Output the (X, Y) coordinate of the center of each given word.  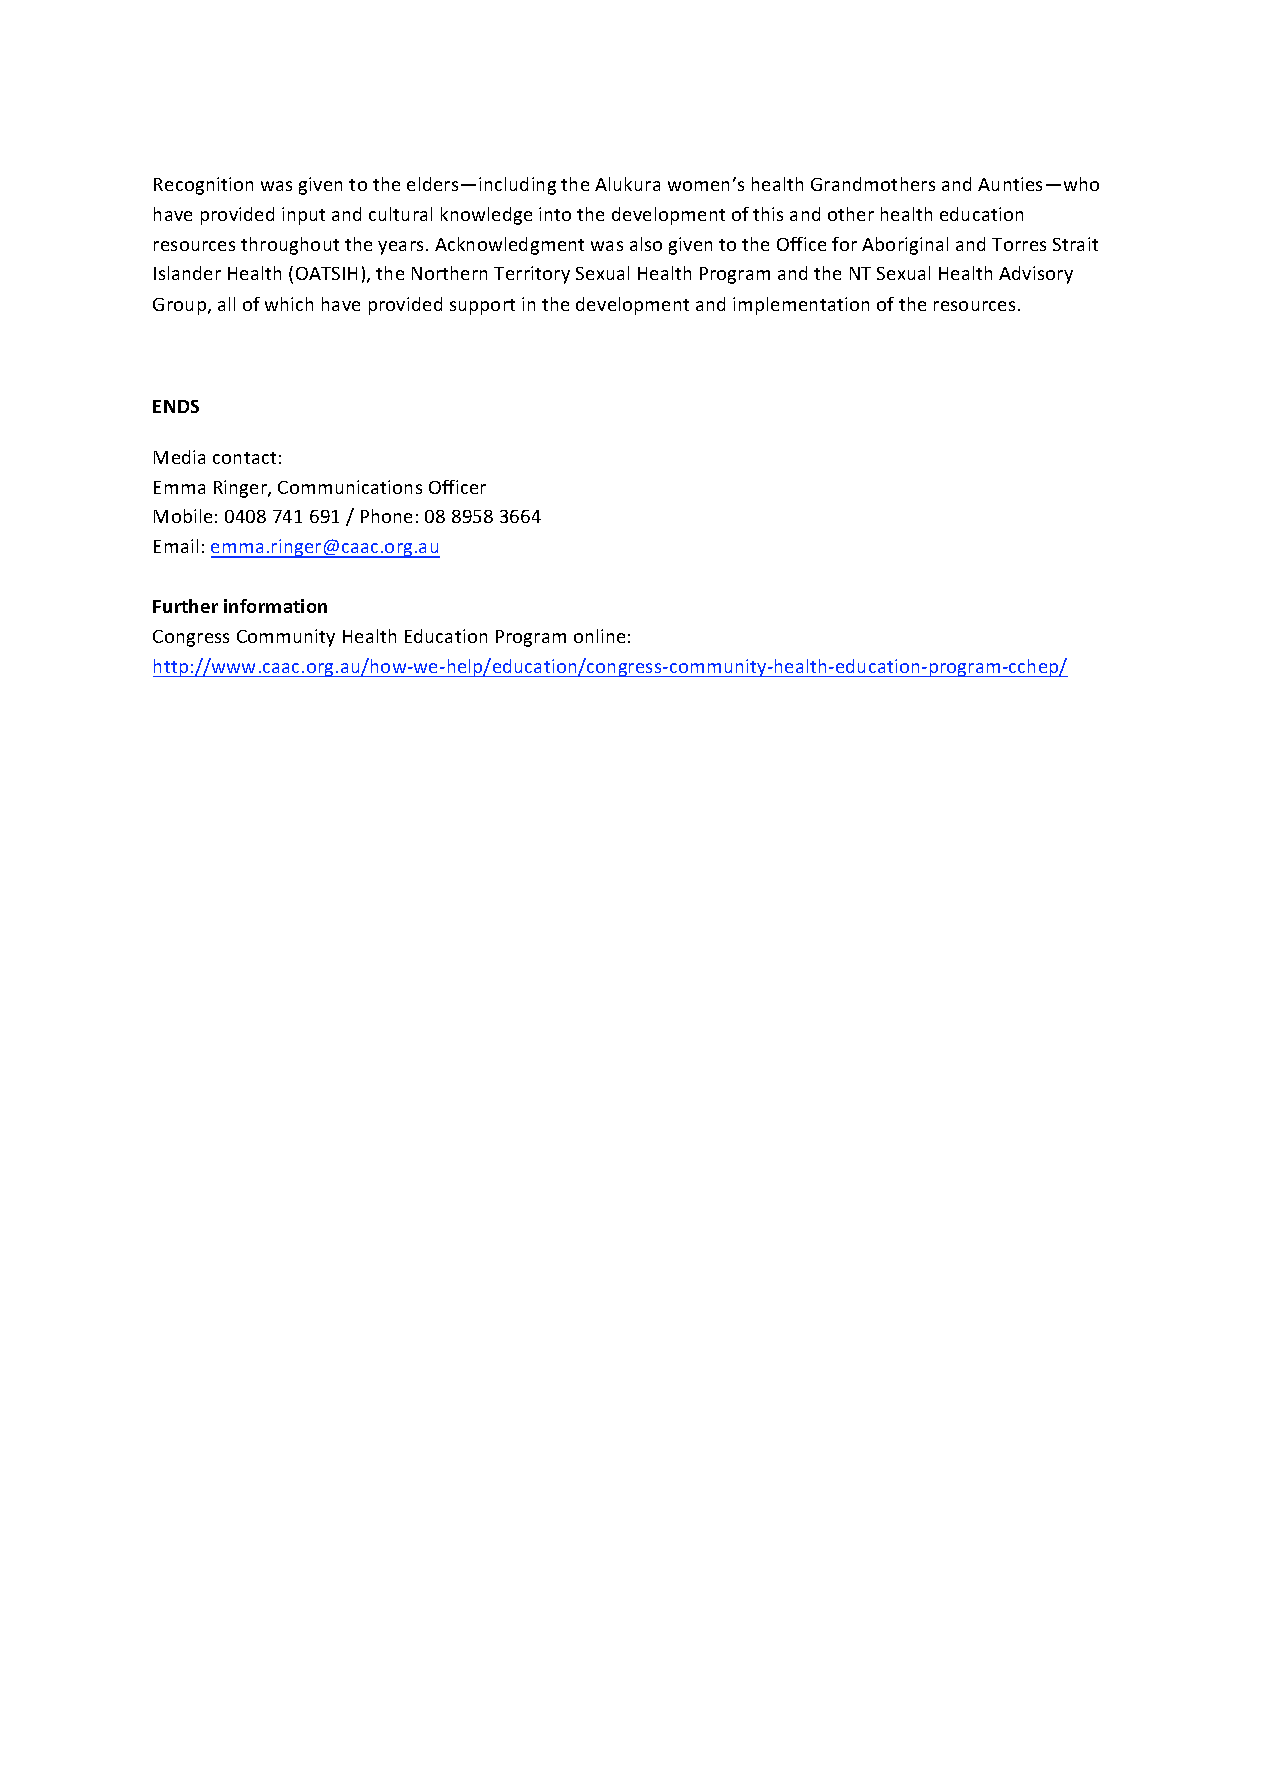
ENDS (176, 406)
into (555, 214)
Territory (532, 275)
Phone (386, 516)
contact (244, 458)
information (275, 606)
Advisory (1036, 275)
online (599, 636)
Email (176, 546)
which (289, 304)
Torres (1019, 244)
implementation (801, 306)
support (482, 307)
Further (185, 606)
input (303, 216)
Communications (350, 487)
